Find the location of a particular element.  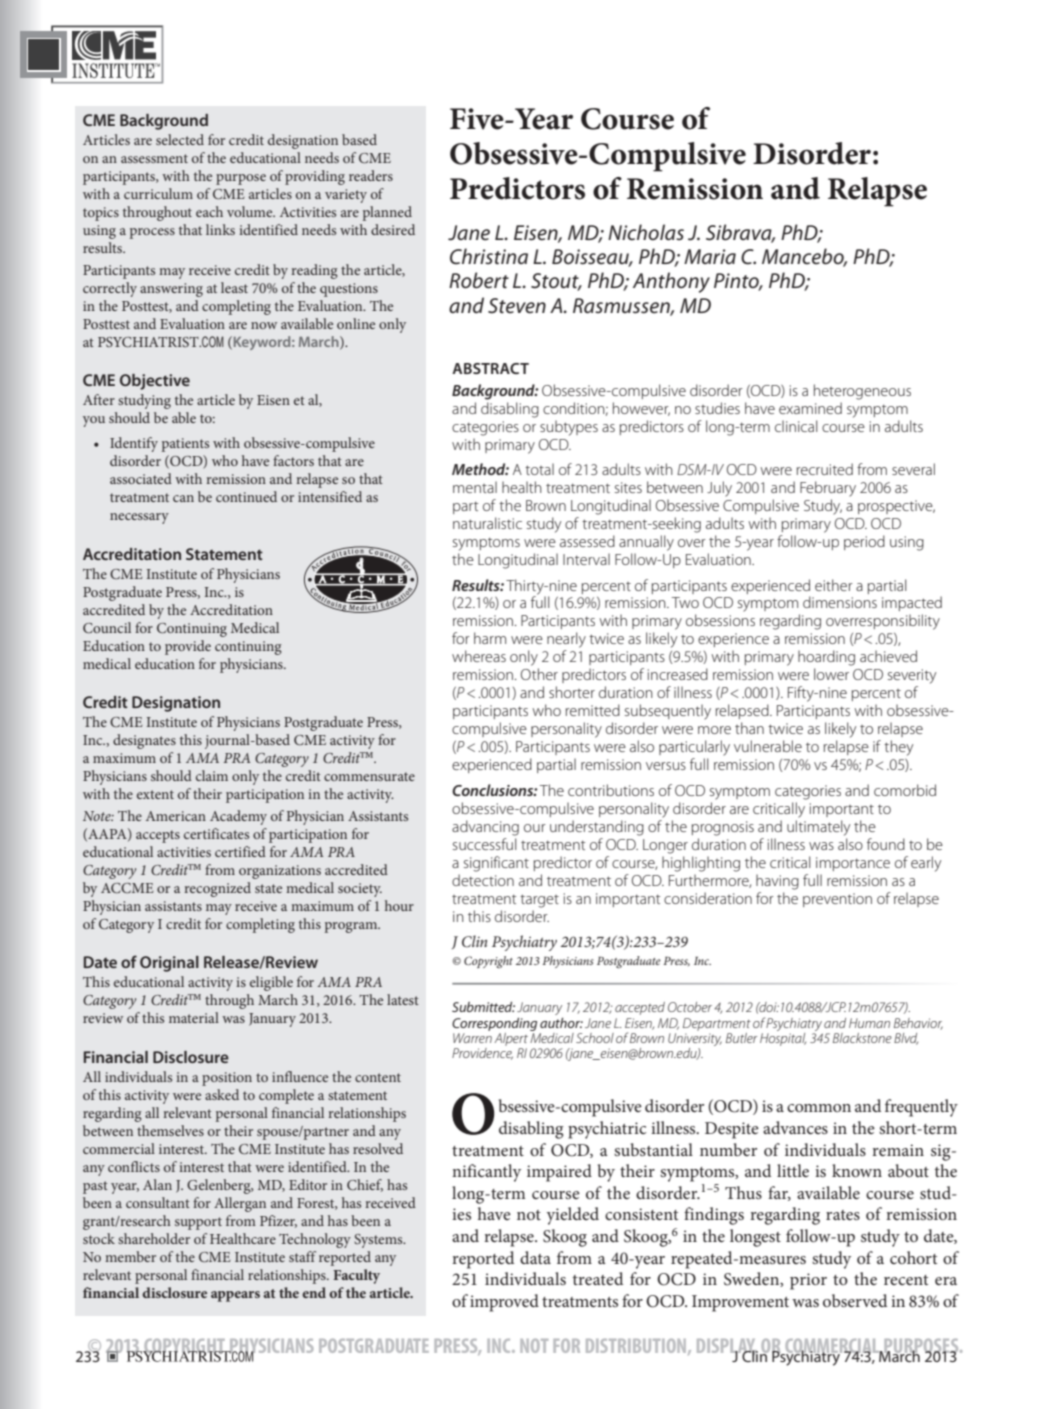

curriculum is located at coordinates (158, 193).
